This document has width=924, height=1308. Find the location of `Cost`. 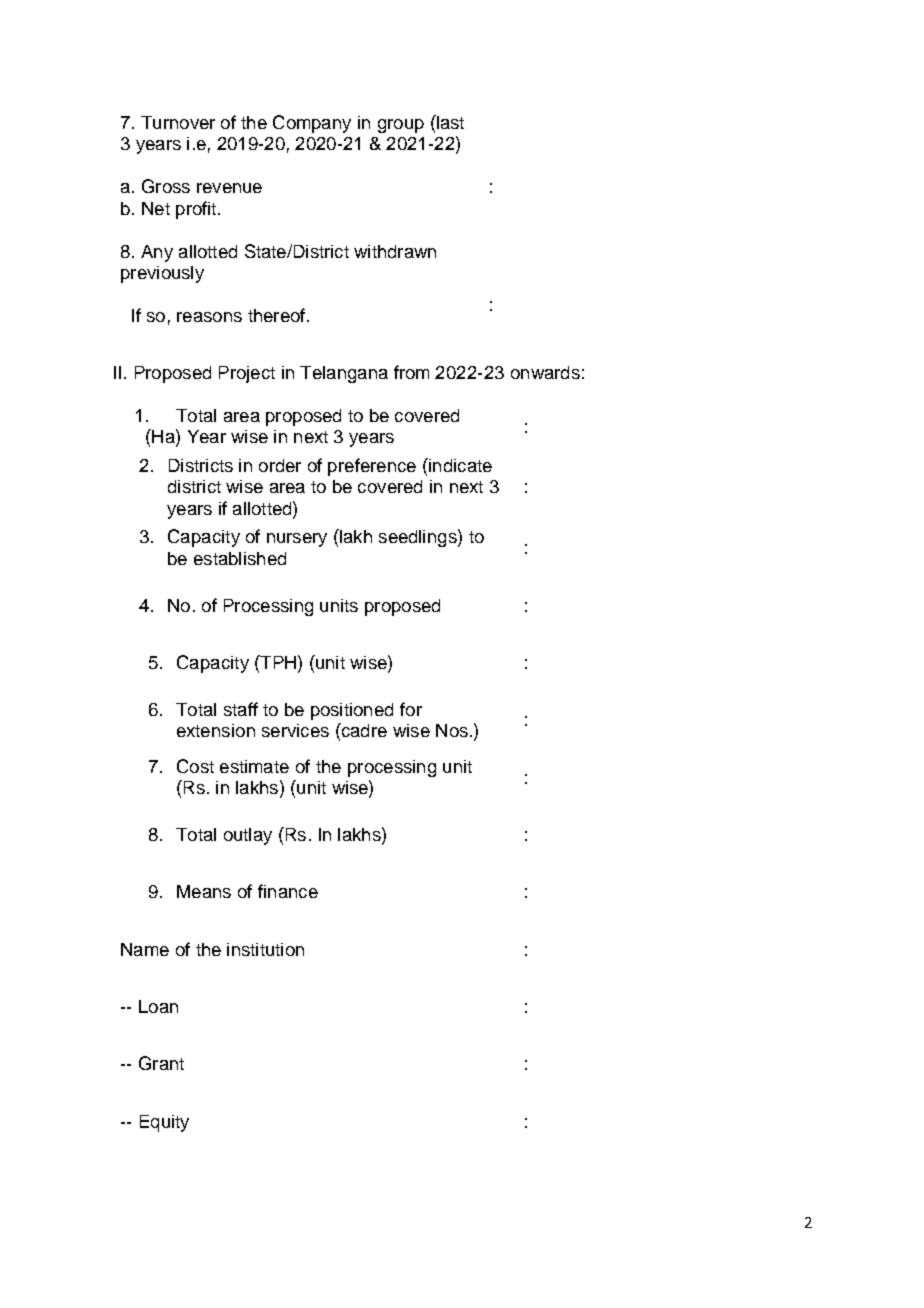

Cost is located at coordinates (195, 766).
